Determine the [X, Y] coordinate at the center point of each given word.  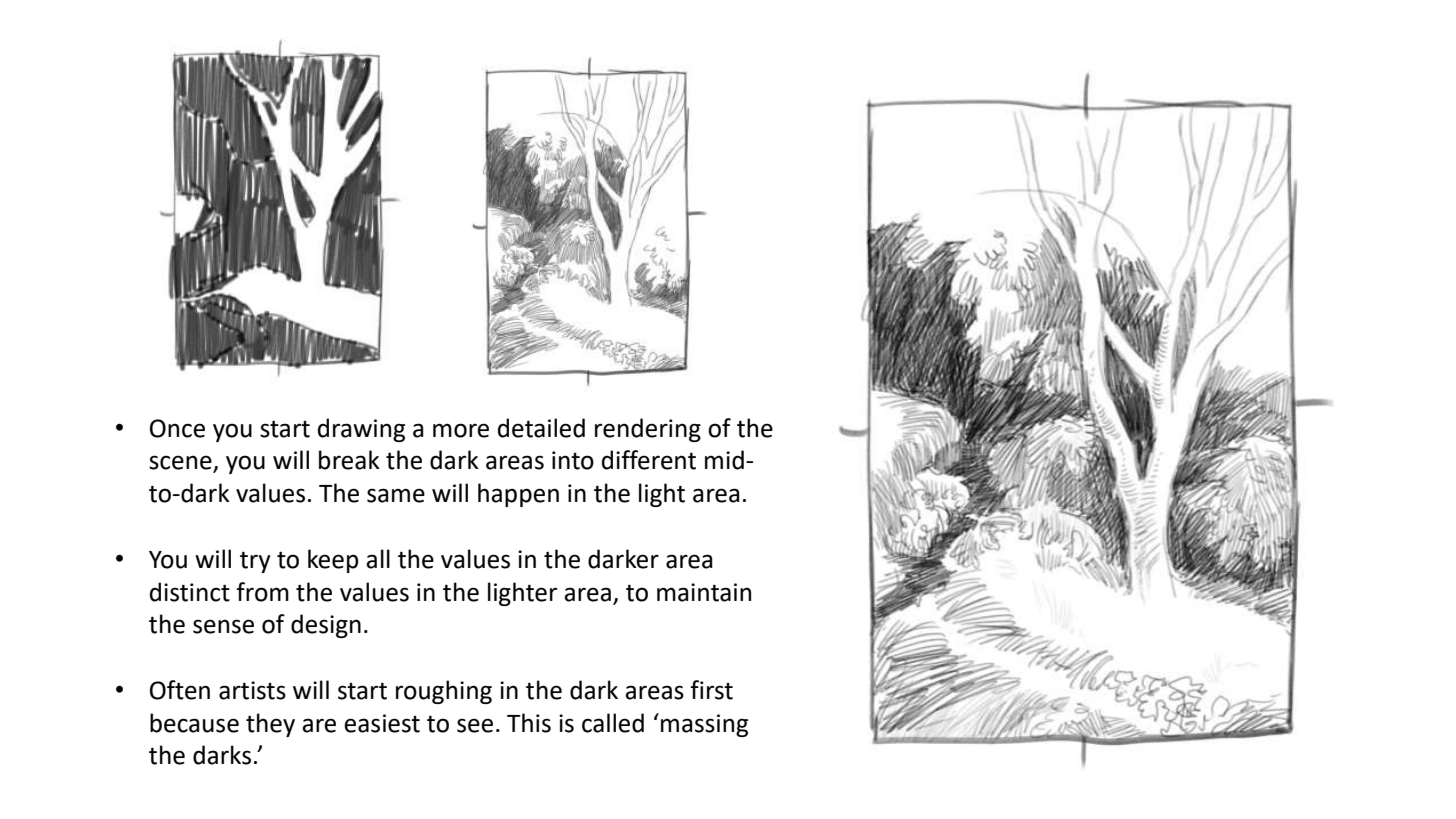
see [475, 725]
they [270, 725]
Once [177, 428]
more [461, 430]
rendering [648, 430]
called [613, 723]
